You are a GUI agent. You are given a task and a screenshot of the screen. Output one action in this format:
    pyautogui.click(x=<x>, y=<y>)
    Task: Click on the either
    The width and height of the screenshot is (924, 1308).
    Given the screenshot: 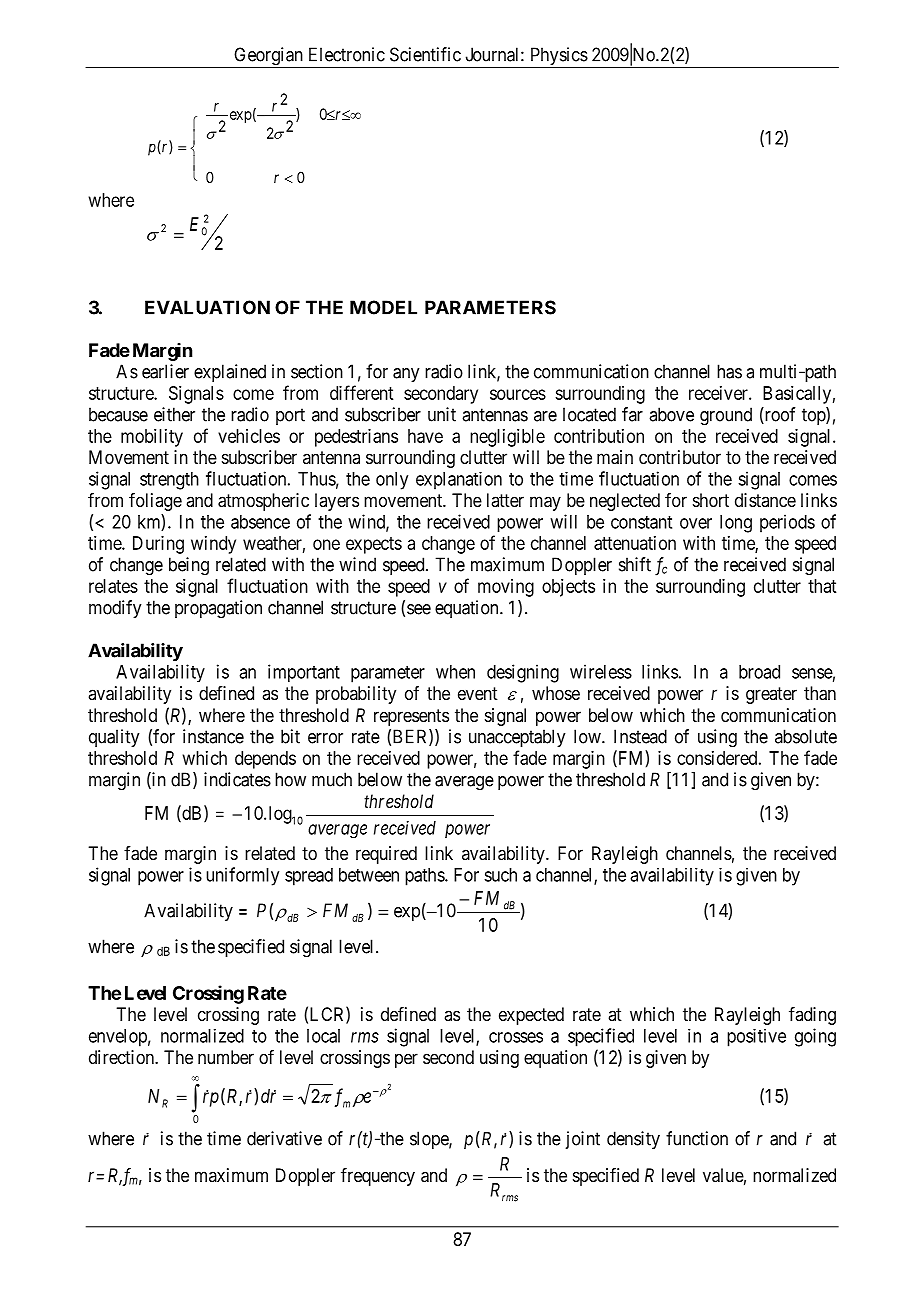 What is the action you would take?
    pyautogui.click(x=174, y=414)
